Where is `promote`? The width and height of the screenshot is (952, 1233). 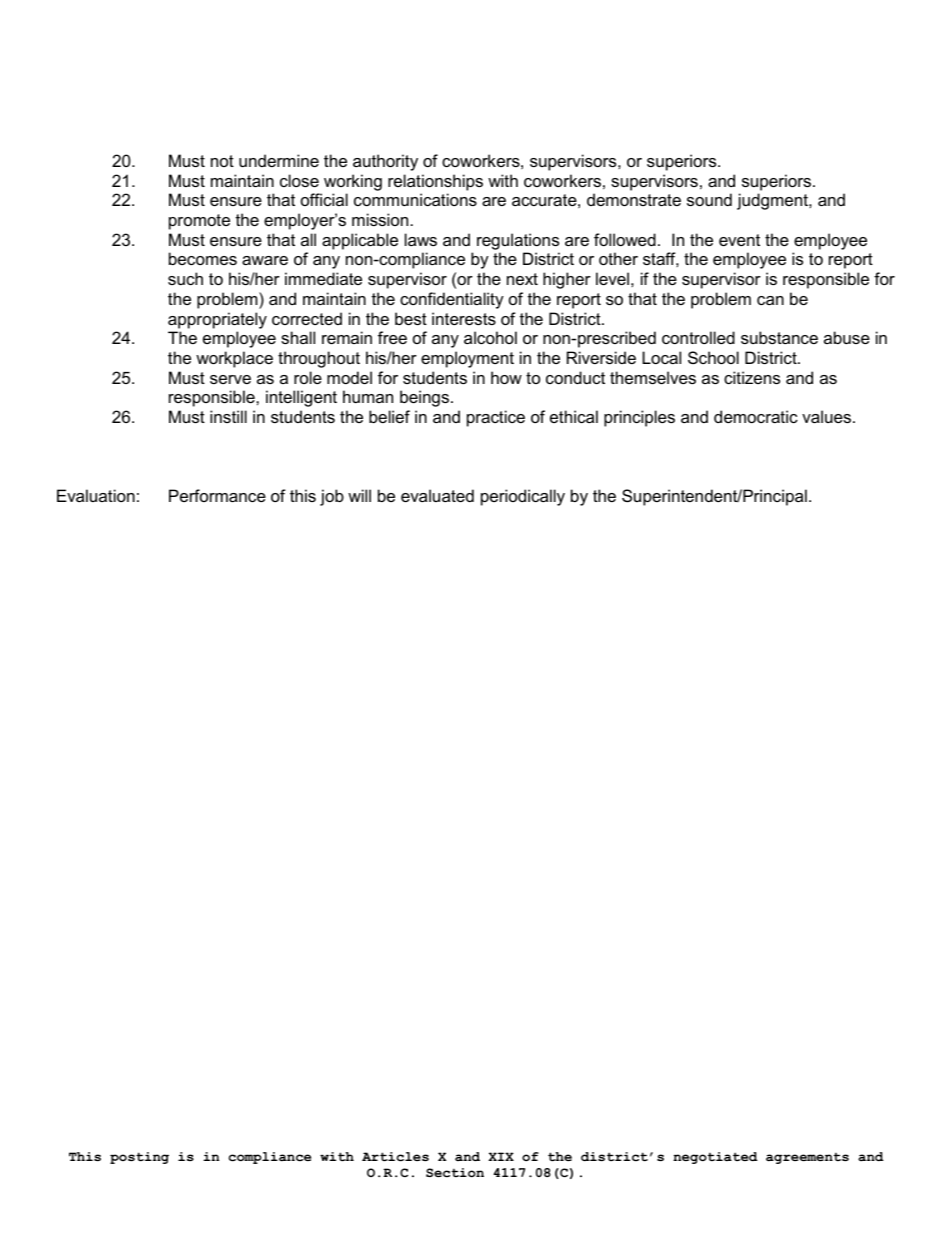
promote is located at coordinates (199, 222).
